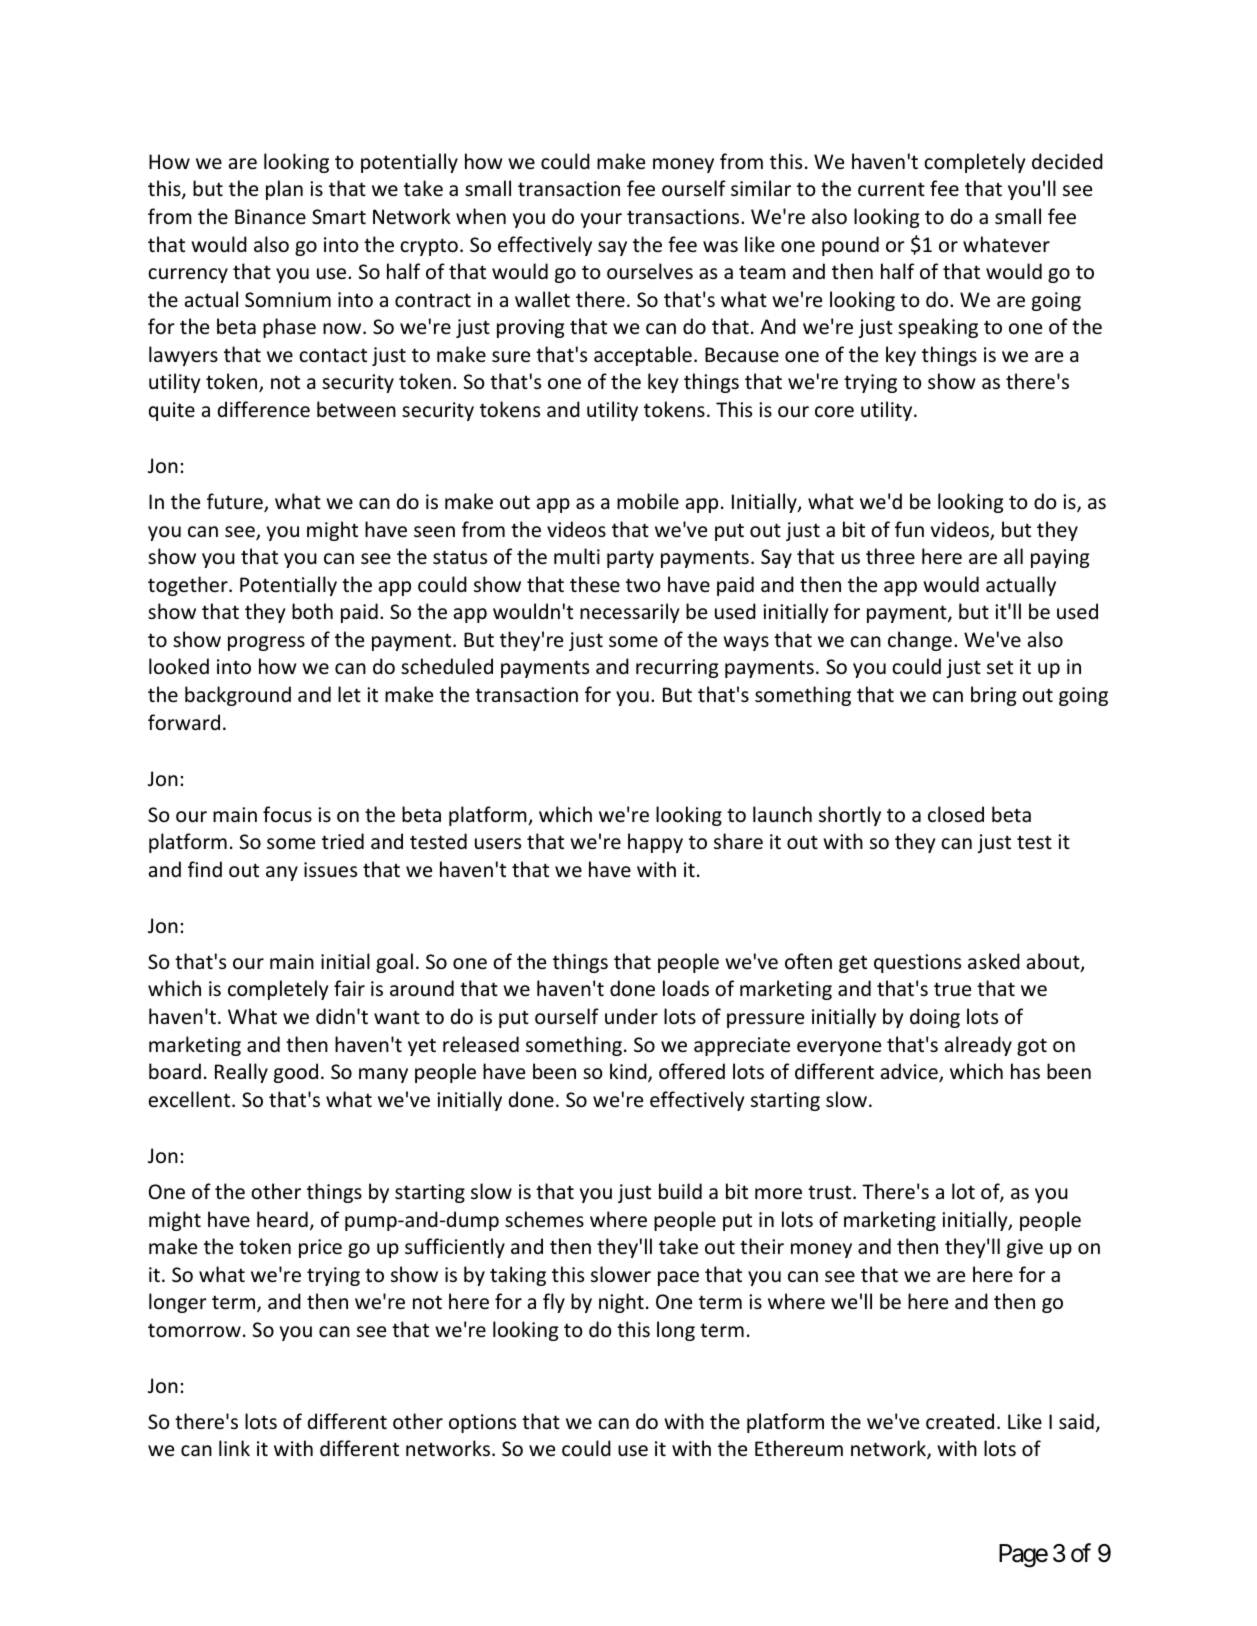 This document has width=1257, height=1626. Describe the element at coordinates (330, 870) in the document. I see `issues` at that location.
